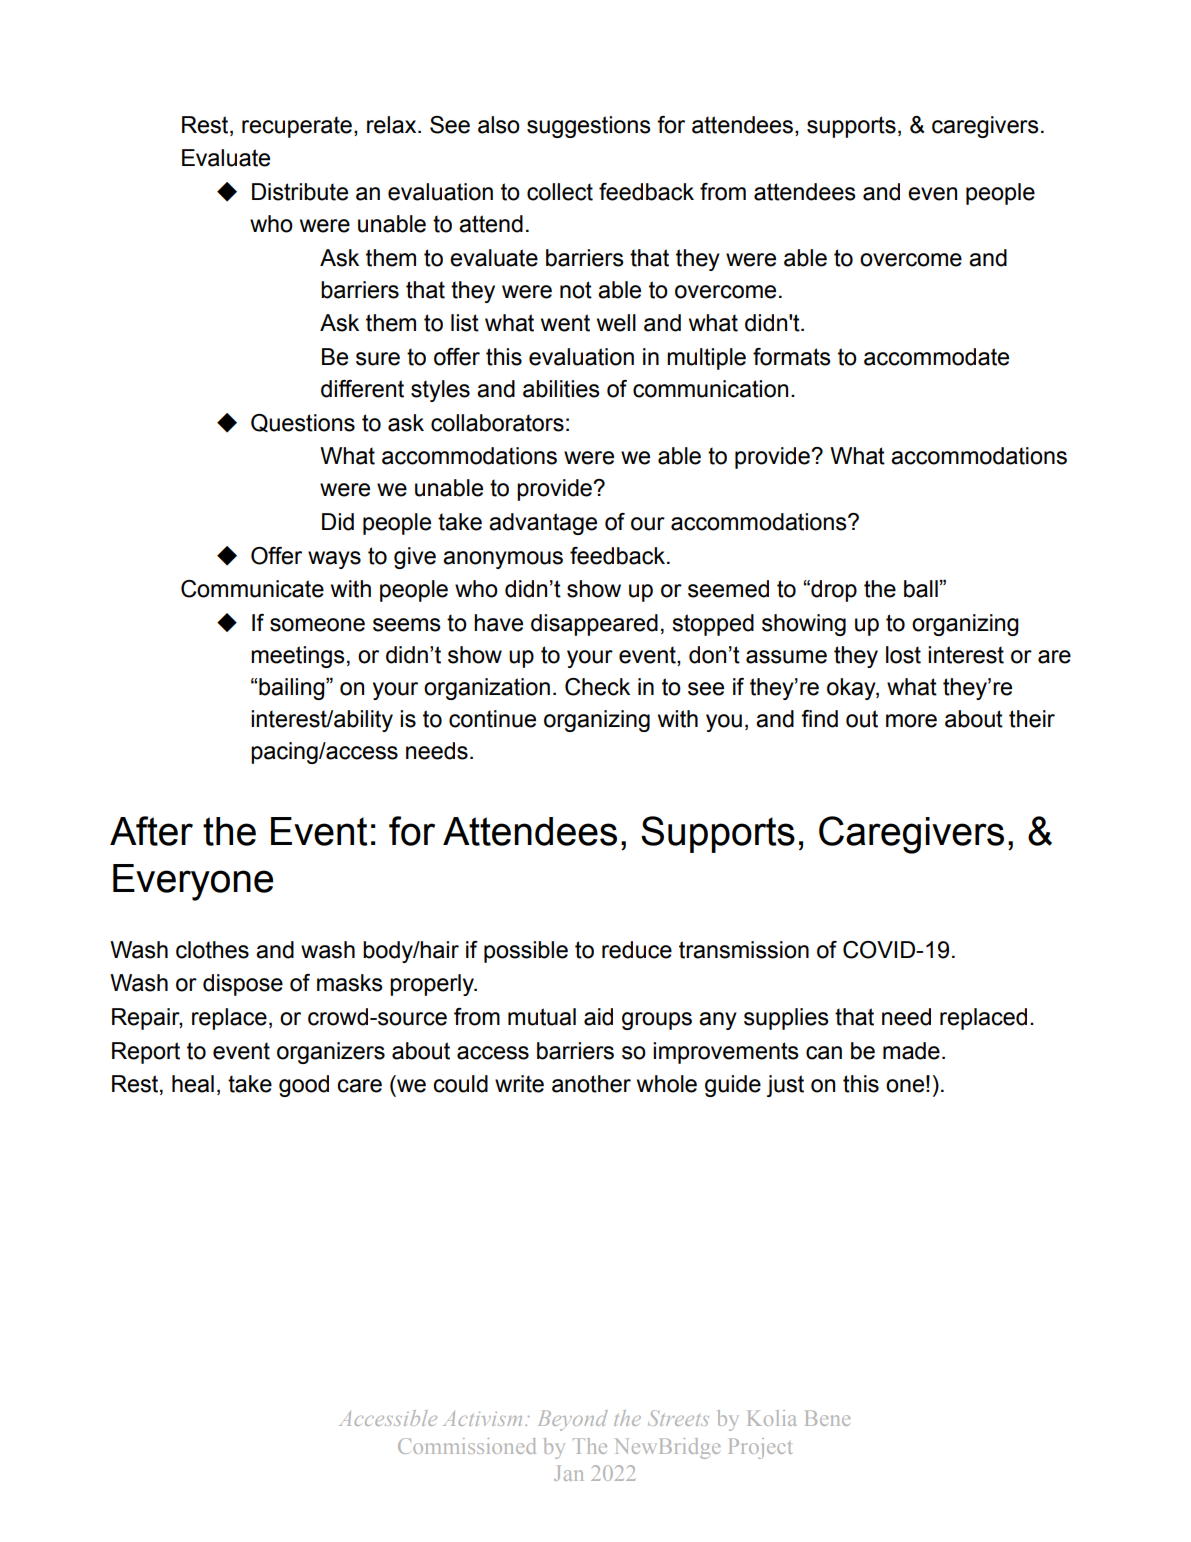 This image has width=1191, height=1542. What do you see at coordinates (303, 423) in the image?
I see `Questions` at bounding box center [303, 423].
